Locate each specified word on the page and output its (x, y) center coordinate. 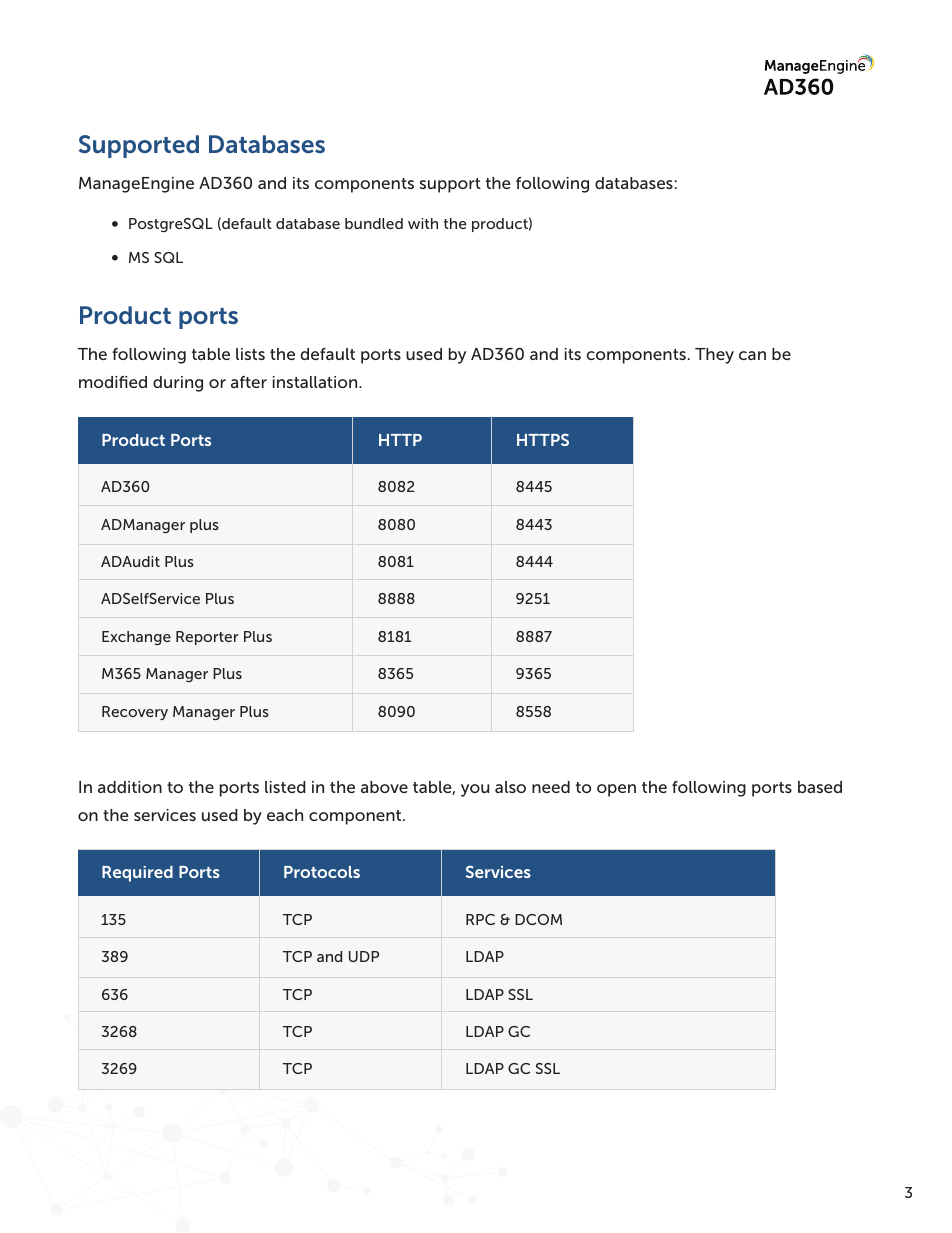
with (423, 223)
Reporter (207, 638)
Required (137, 874)
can (752, 355)
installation (316, 382)
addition (130, 787)
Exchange (136, 638)
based (820, 787)
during (178, 384)
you (475, 790)
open (616, 790)
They (714, 356)
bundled (374, 223)
